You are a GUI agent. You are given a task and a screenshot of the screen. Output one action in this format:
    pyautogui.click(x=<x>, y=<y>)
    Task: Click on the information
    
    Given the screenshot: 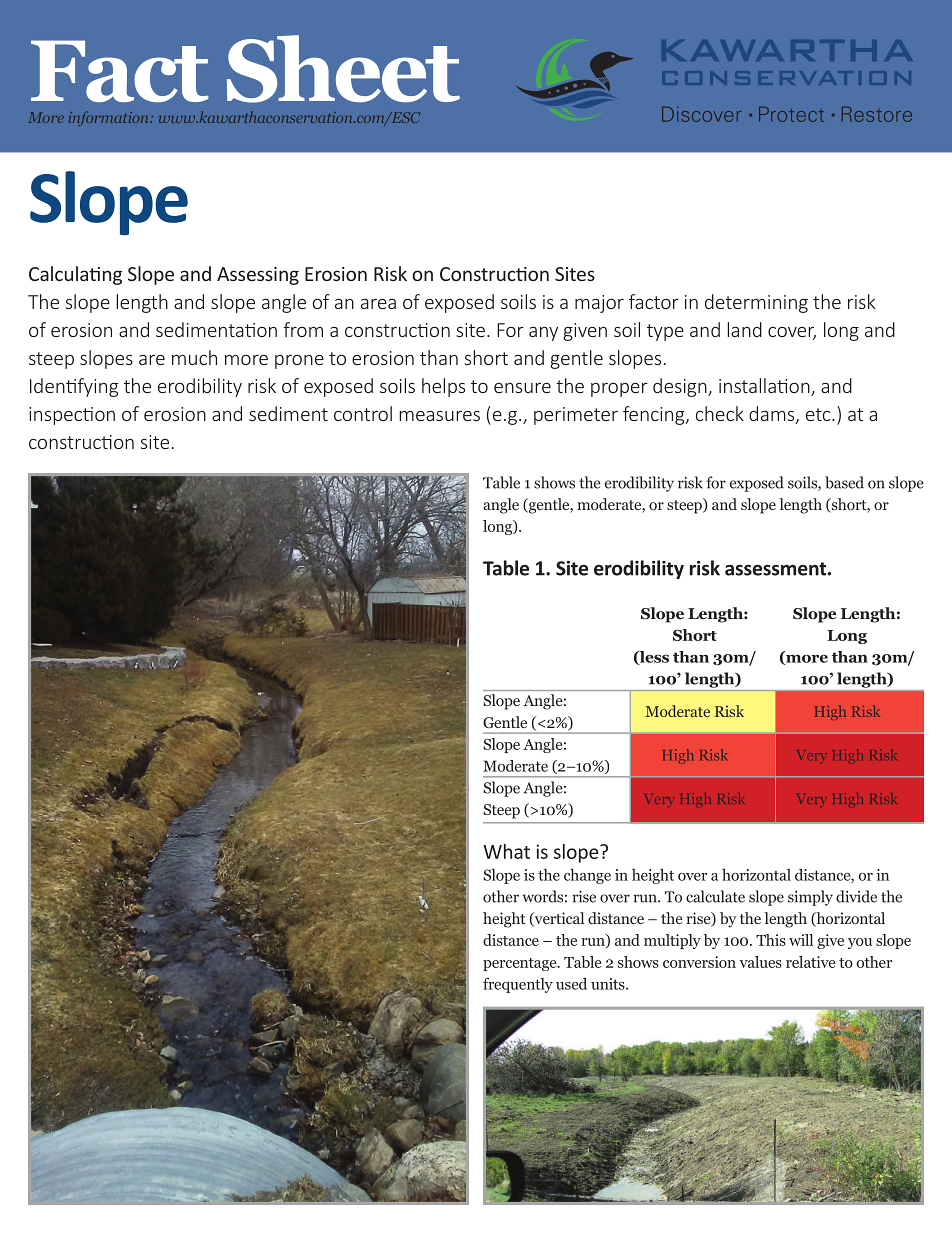 What is the action you would take?
    pyautogui.click(x=110, y=118)
